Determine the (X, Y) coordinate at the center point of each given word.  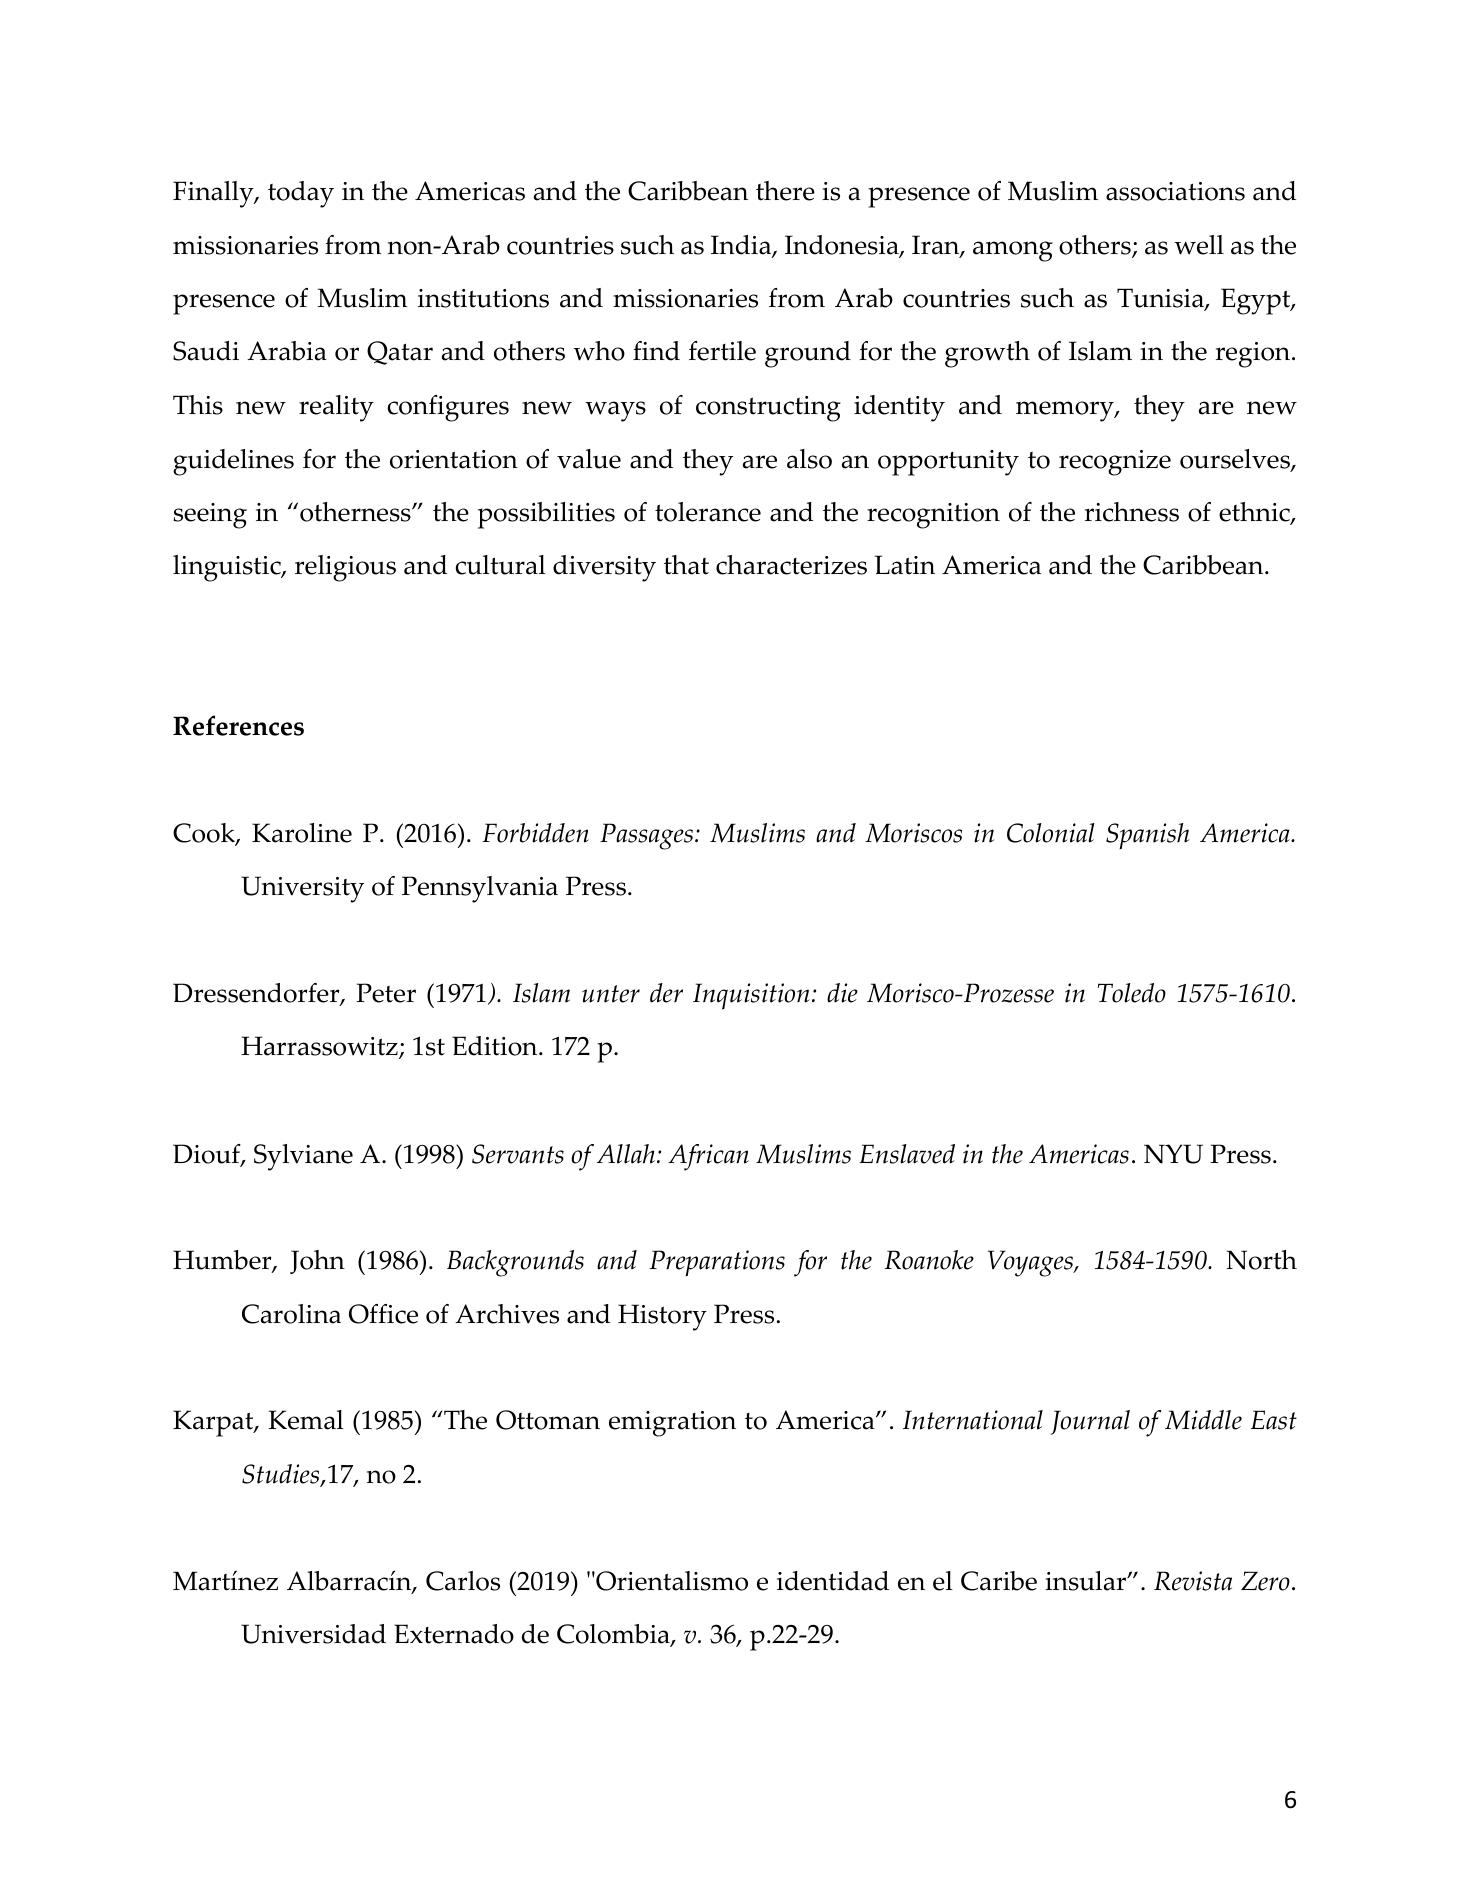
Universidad (313, 1634)
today (301, 194)
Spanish (1148, 836)
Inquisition (751, 996)
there (785, 191)
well (1199, 245)
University (302, 889)
